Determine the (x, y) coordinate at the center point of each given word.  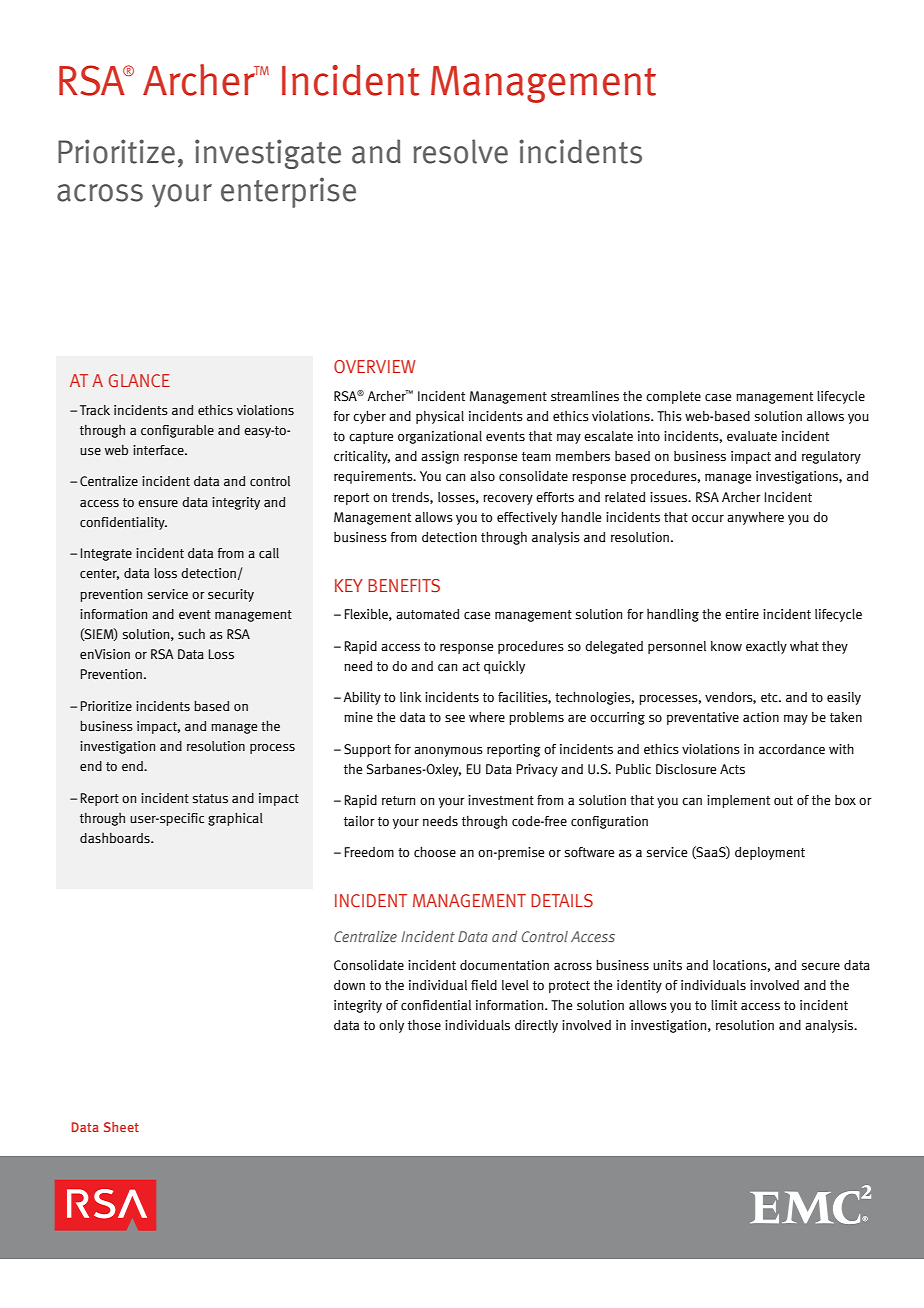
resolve (460, 151)
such (191, 634)
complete (673, 397)
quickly (504, 667)
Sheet (121, 1127)
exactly (766, 647)
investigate (268, 154)
